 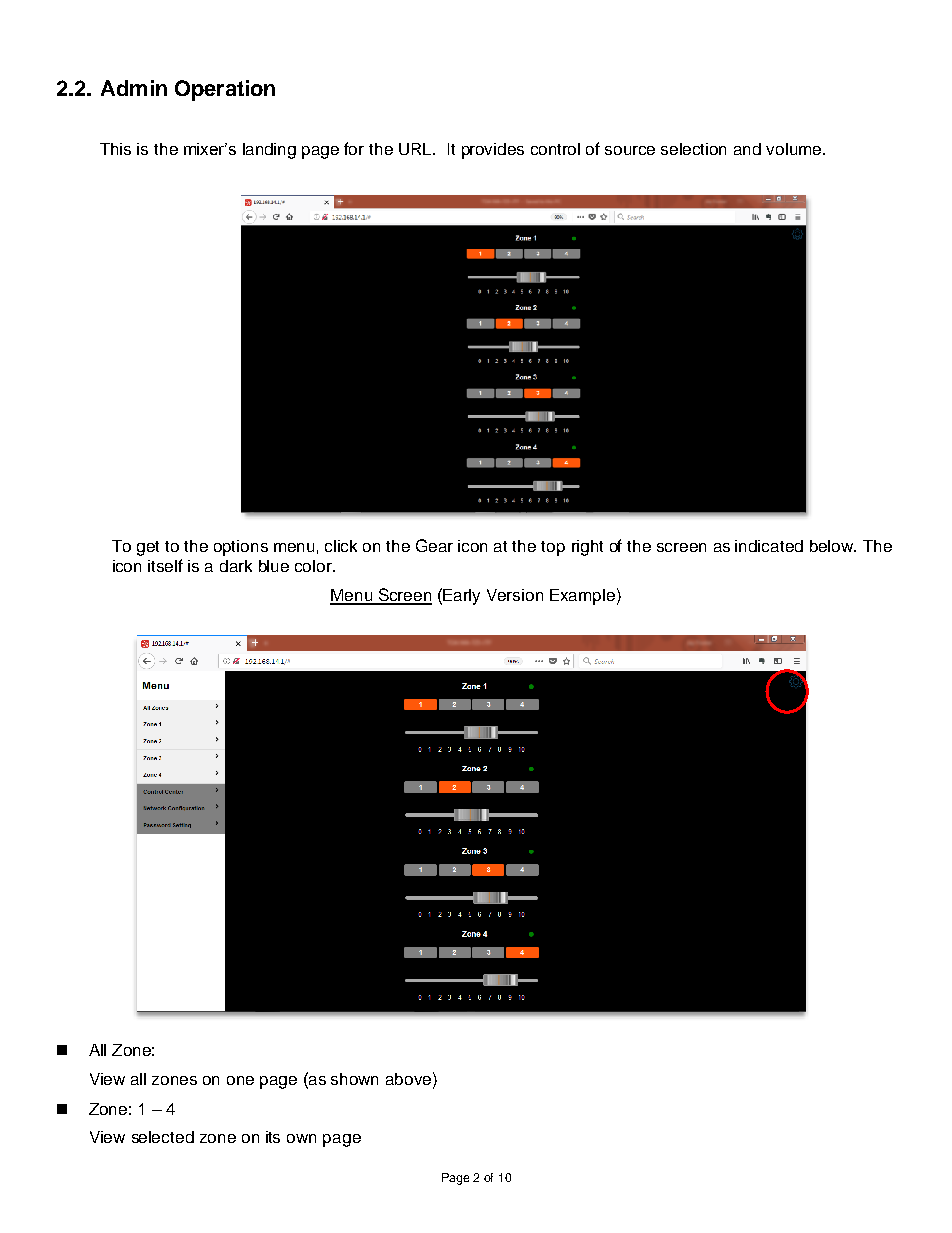 I want to click on shown, so click(x=354, y=1079).
